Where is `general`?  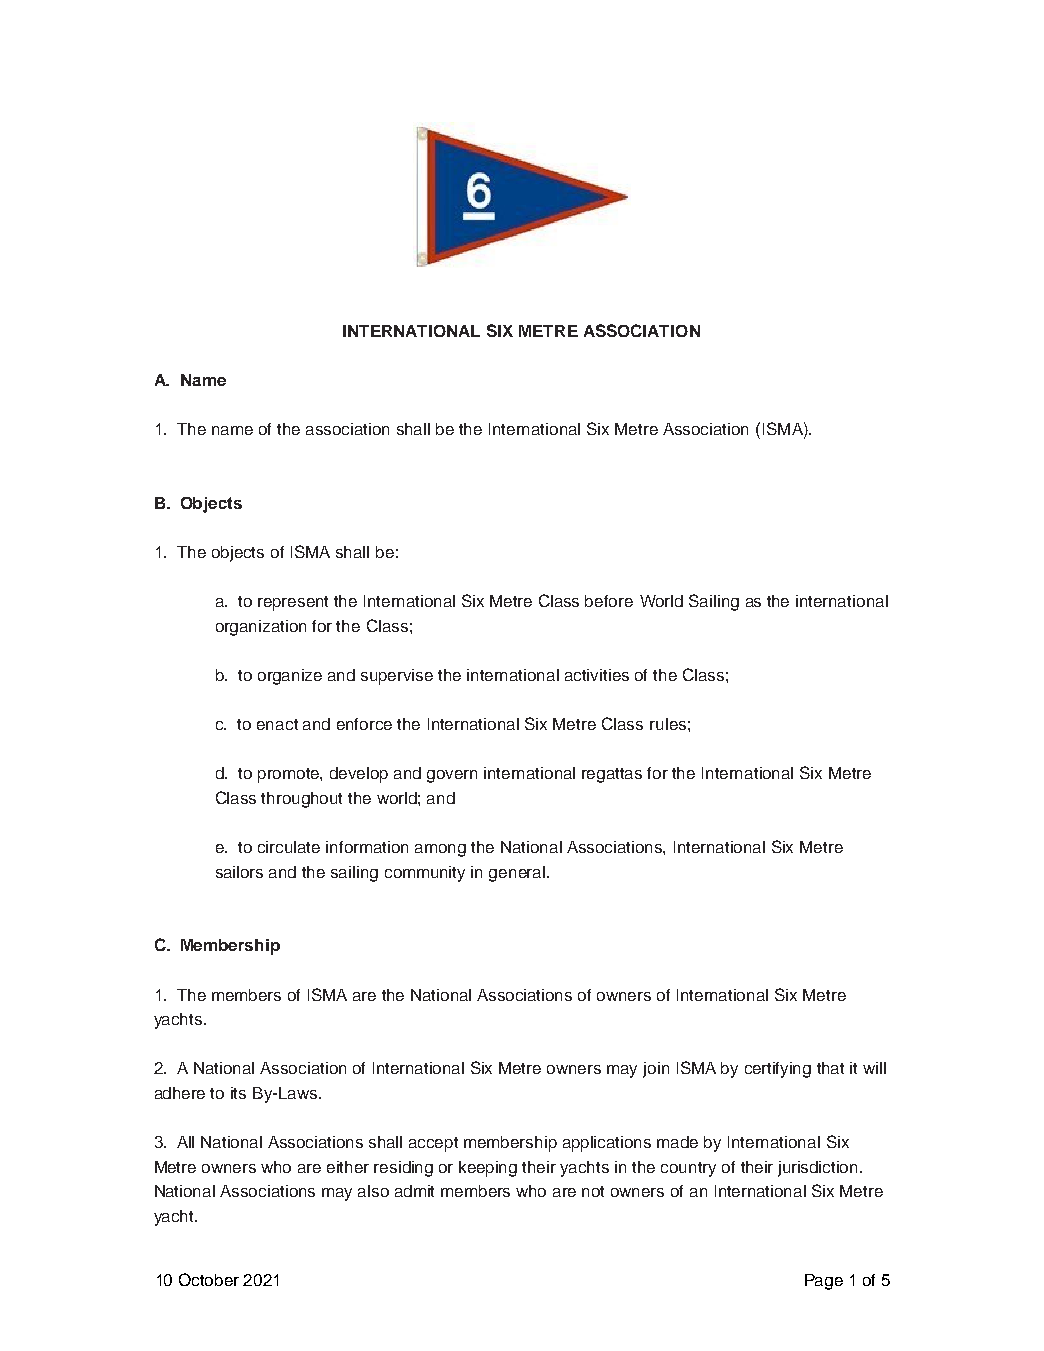 general is located at coordinates (518, 874).
